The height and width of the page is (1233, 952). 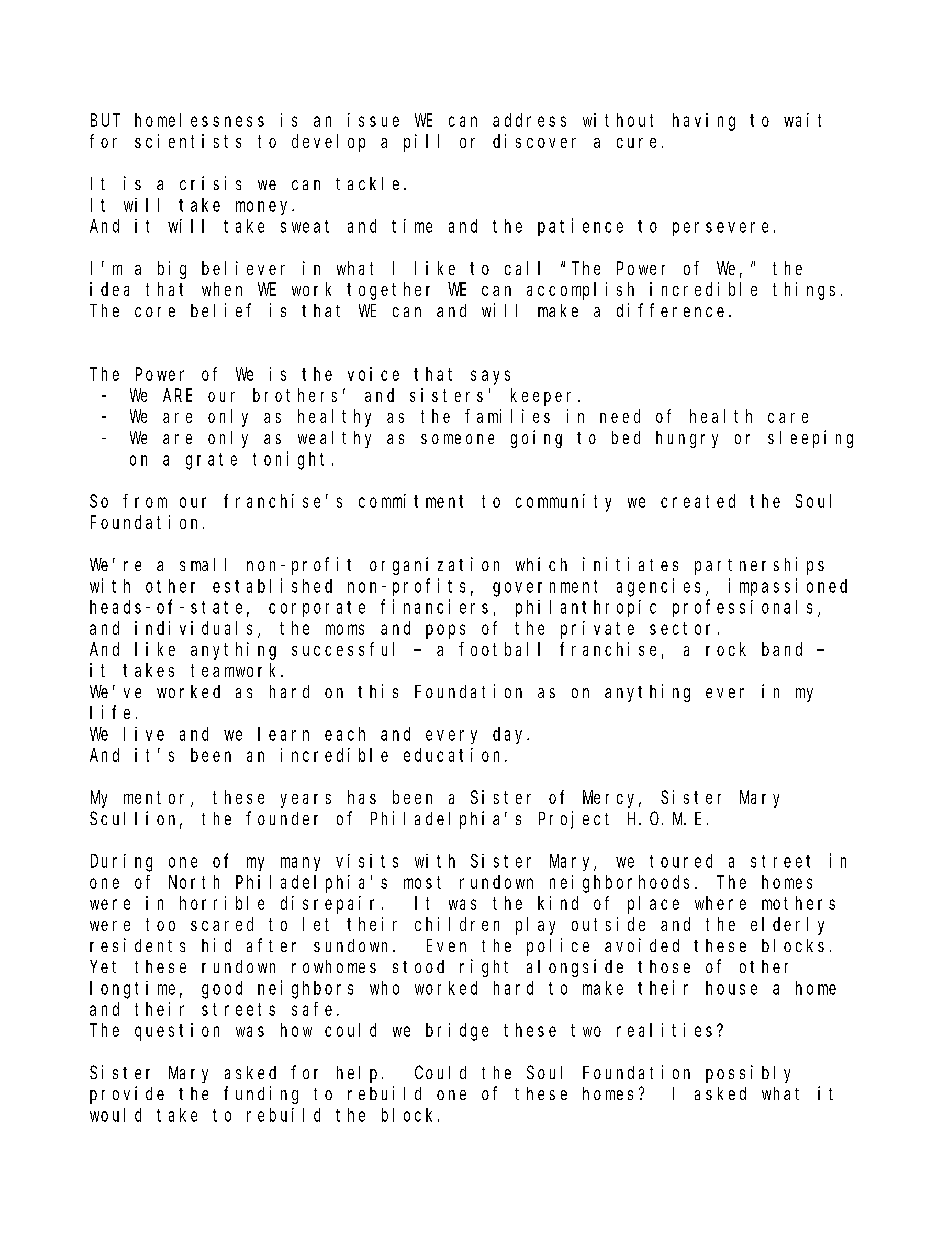 What do you see at coordinates (105, 120) in the page?
I see `BUT` at bounding box center [105, 120].
